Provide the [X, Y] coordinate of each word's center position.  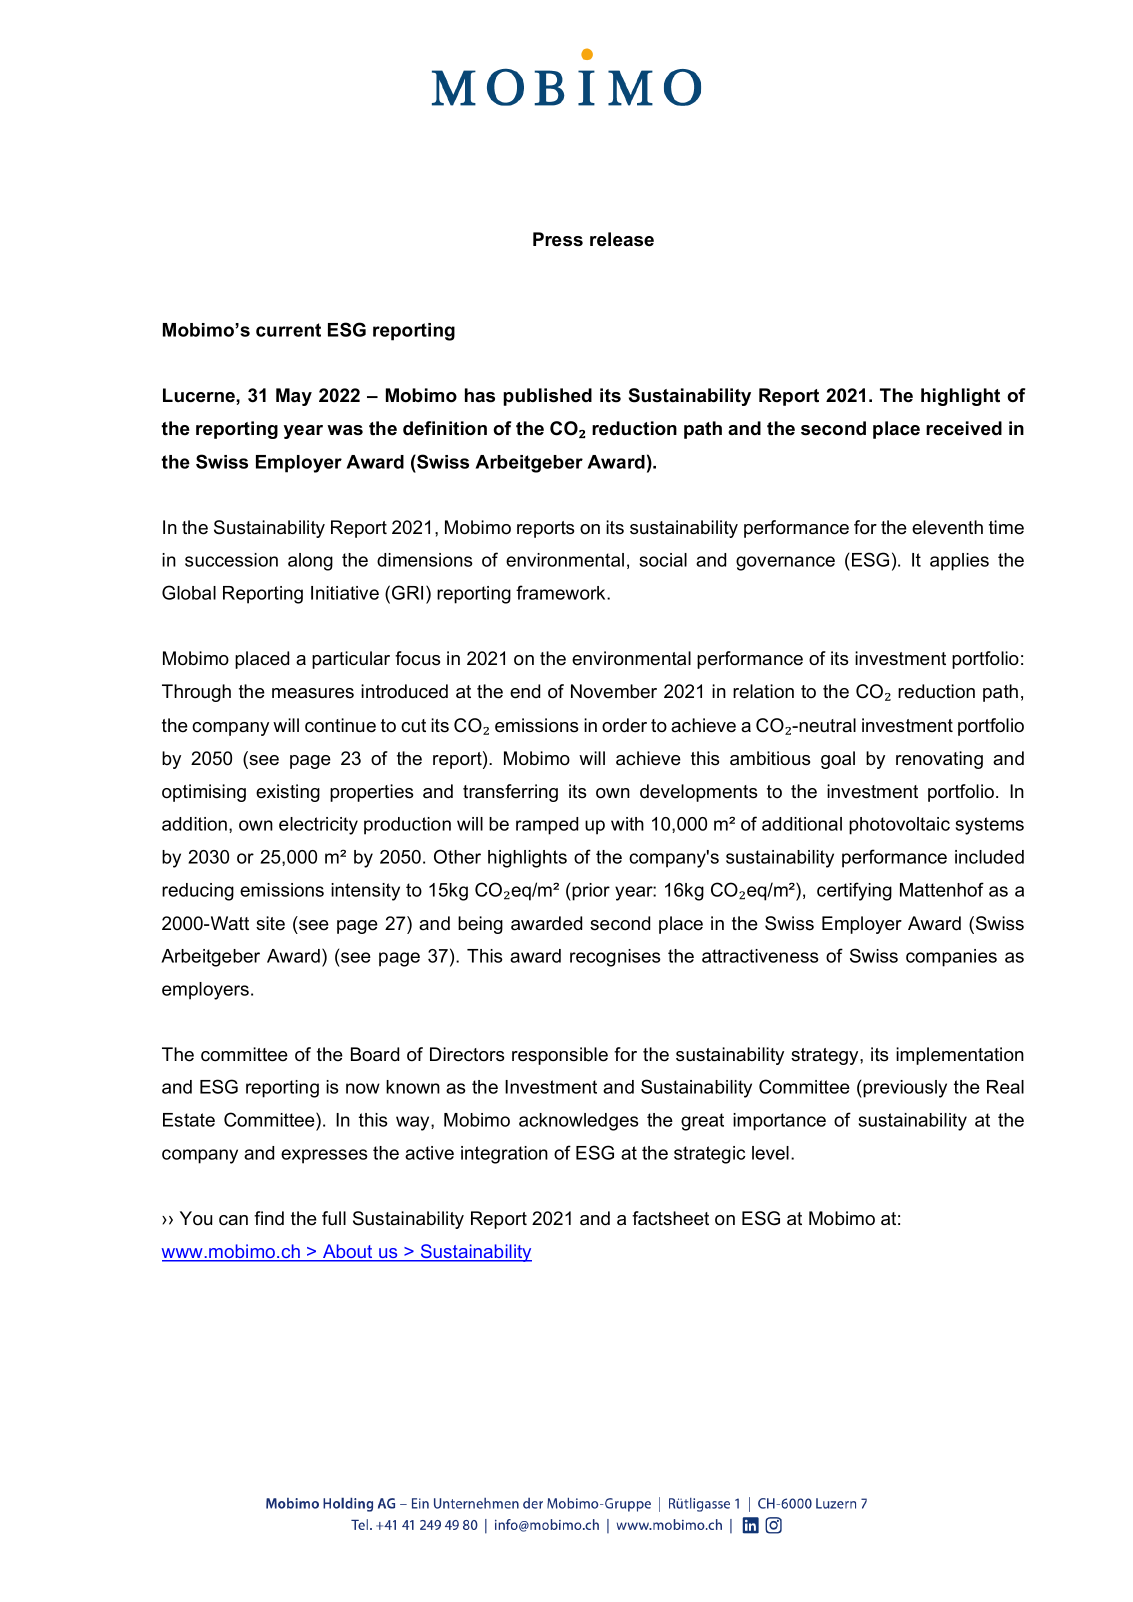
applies [959, 562]
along [310, 562]
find [269, 1218]
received [964, 428]
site [270, 923]
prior [590, 892]
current [288, 330]
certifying [854, 891]
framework [562, 592]
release [622, 239]
